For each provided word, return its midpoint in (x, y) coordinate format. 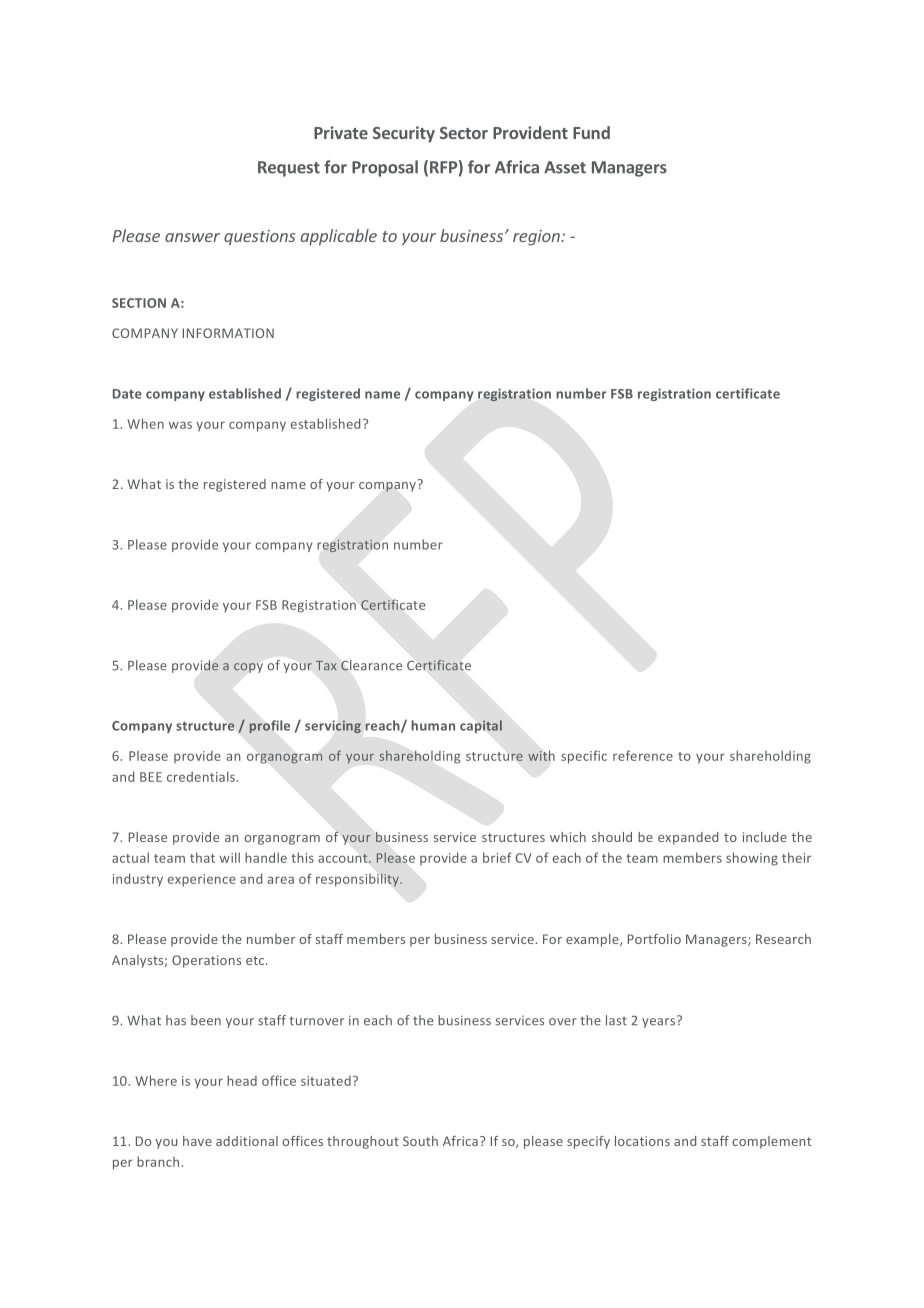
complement (771, 1142)
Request (289, 169)
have (197, 1141)
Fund (591, 132)
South (420, 1141)
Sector (464, 133)
